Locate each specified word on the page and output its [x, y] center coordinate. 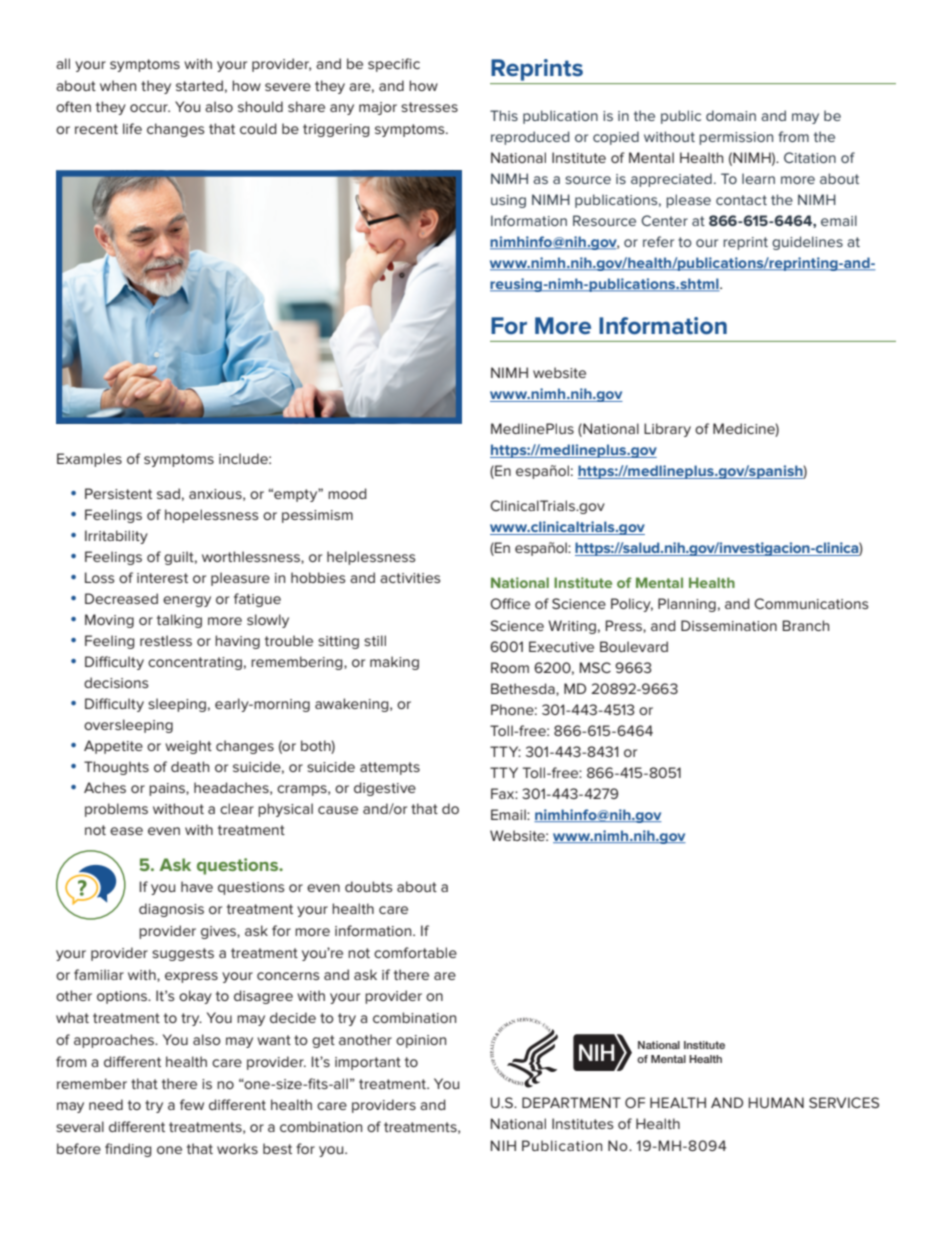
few [192, 1104]
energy [187, 601]
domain [731, 115]
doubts [369, 886]
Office [510, 603]
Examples [89, 460]
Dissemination [729, 625]
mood [347, 493]
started [199, 85]
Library [667, 430]
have [197, 886]
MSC [595, 667]
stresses [429, 107]
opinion [421, 1041]
